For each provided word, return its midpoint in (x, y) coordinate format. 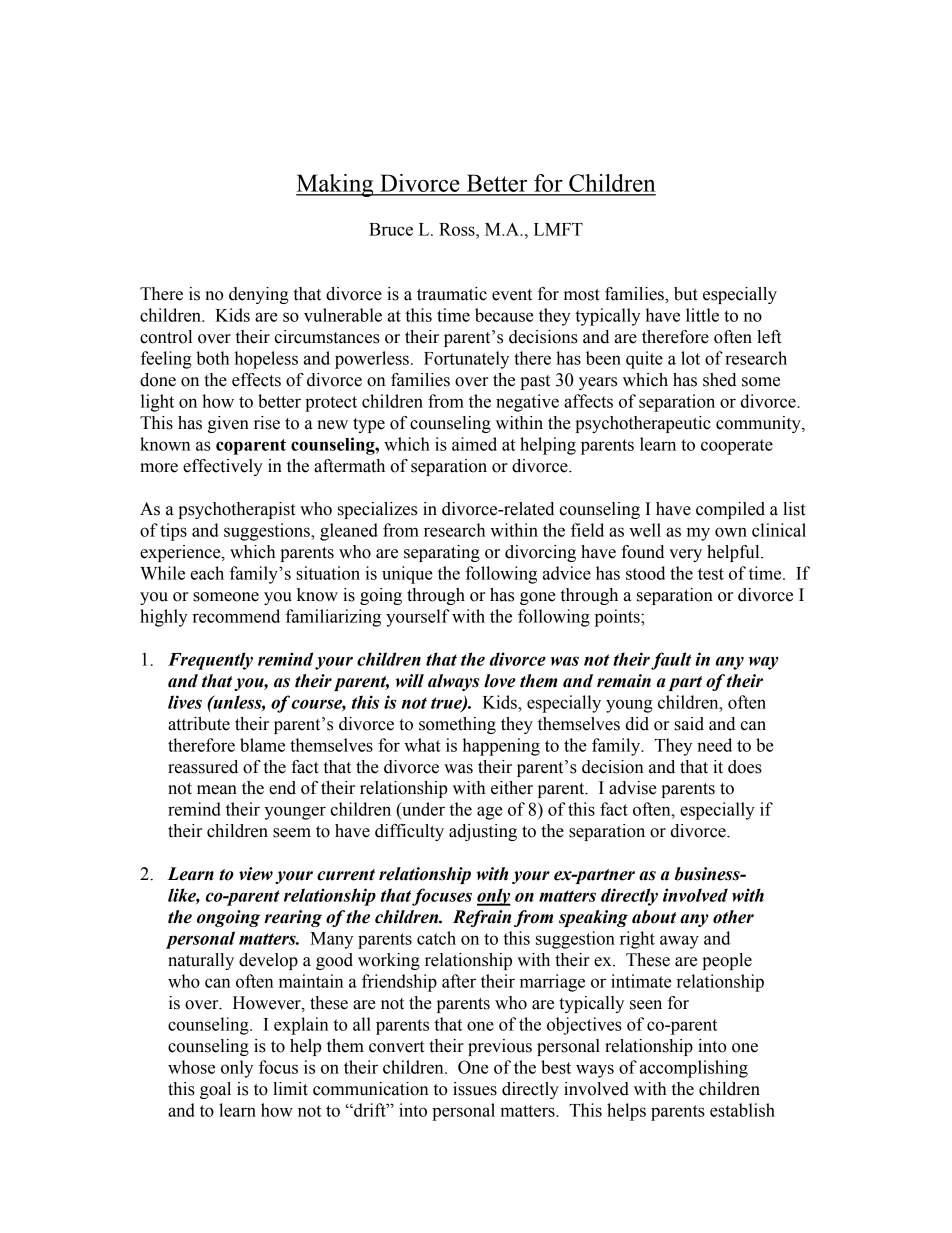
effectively (223, 467)
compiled (730, 510)
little (702, 315)
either (512, 788)
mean (217, 790)
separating (442, 553)
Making (336, 185)
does (745, 767)
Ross (458, 229)
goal (215, 1090)
